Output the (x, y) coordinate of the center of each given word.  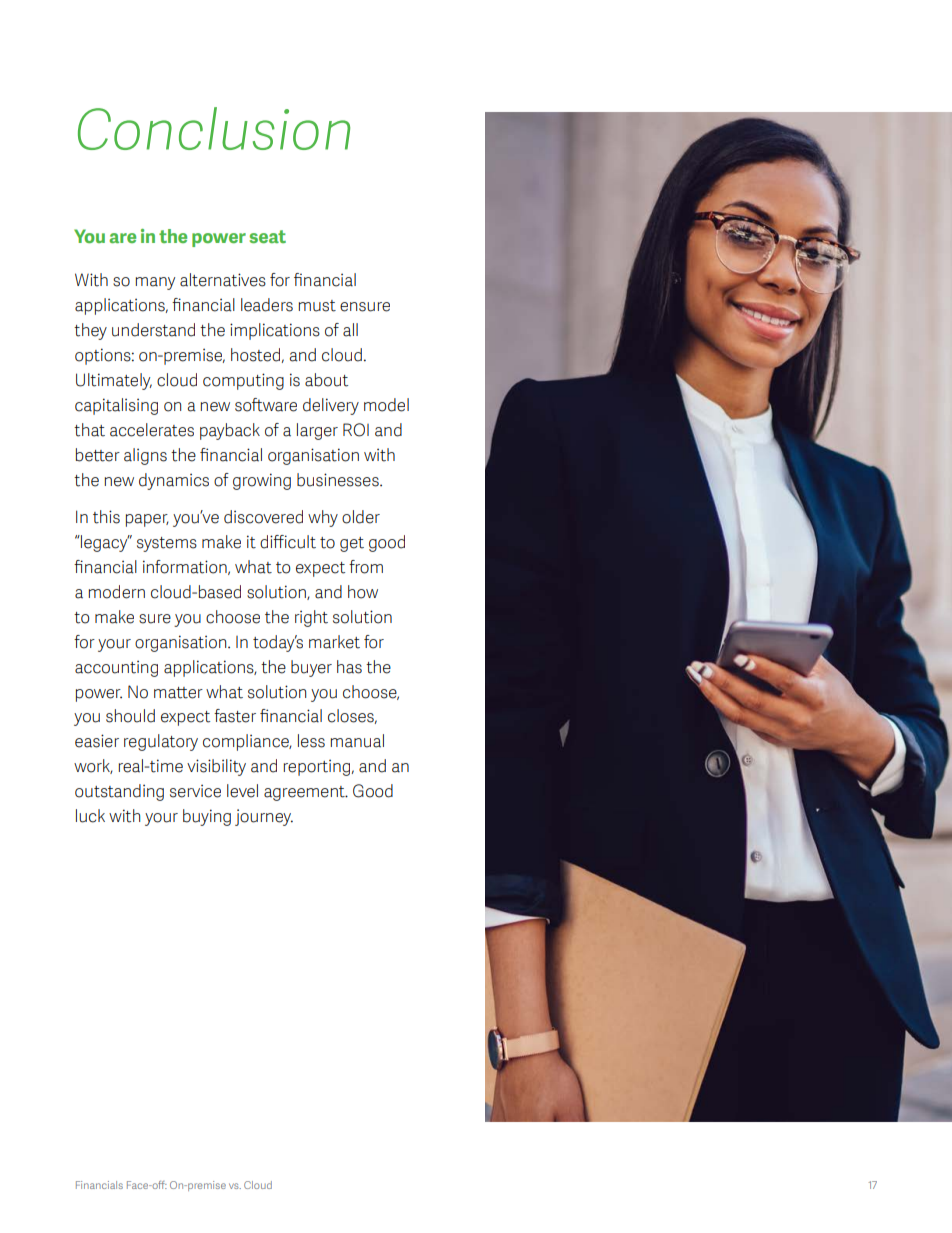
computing (243, 381)
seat (268, 236)
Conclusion (214, 128)
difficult (288, 542)
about (326, 380)
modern (117, 592)
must (317, 306)
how (363, 592)
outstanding (119, 792)
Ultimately (114, 381)
